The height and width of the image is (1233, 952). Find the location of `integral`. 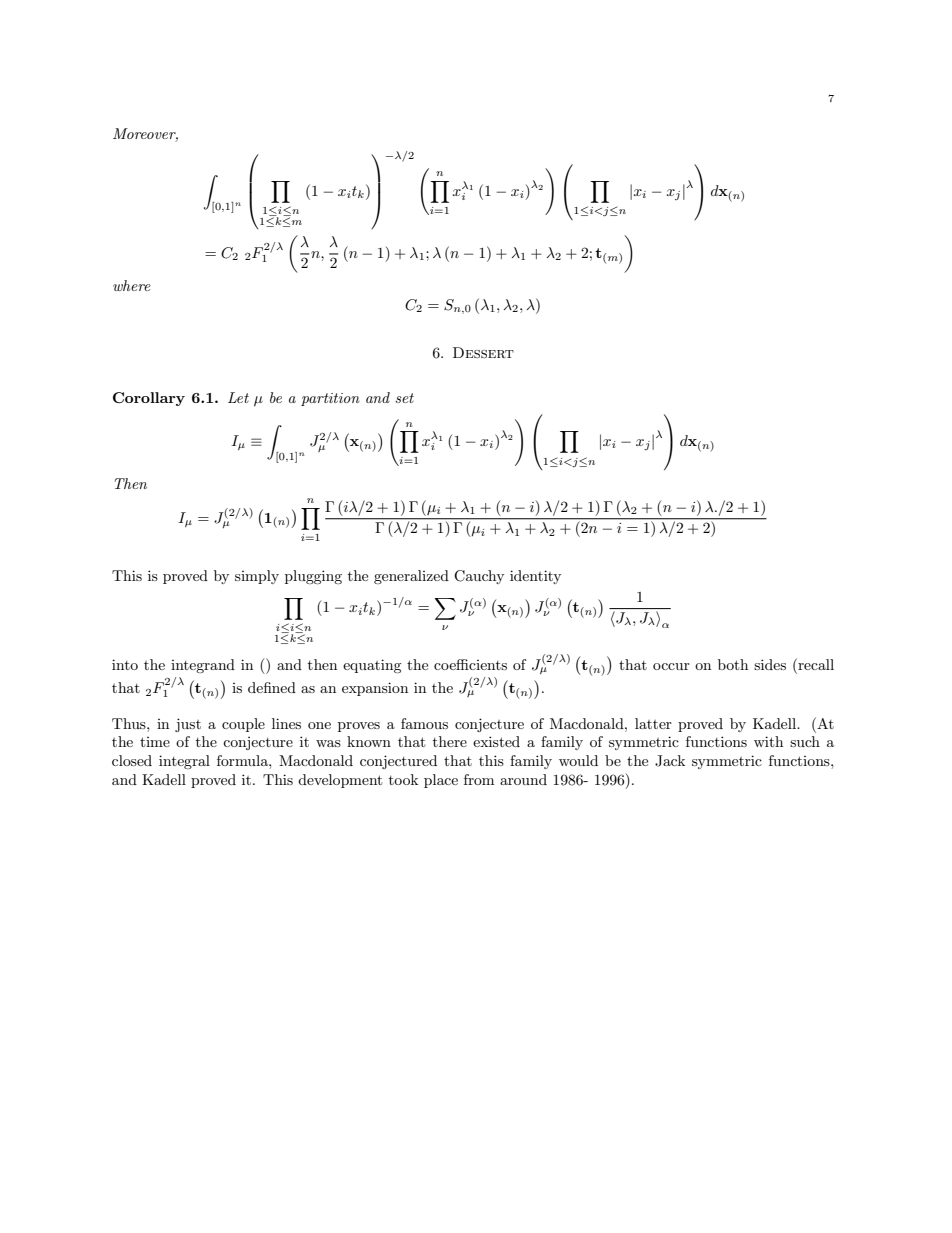

integral is located at coordinates (184, 762).
